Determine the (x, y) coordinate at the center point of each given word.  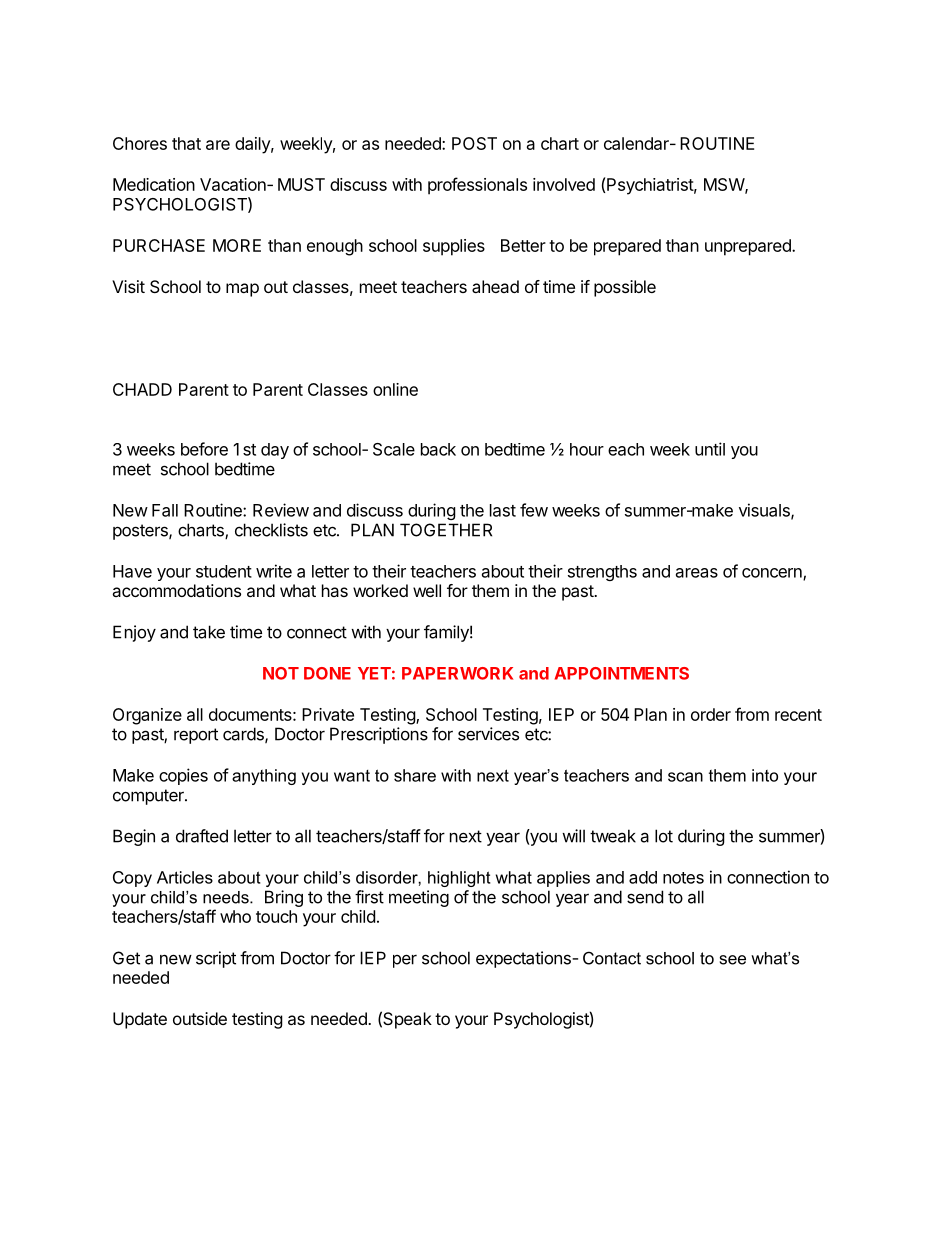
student (224, 571)
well (427, 590)
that (186, 143)
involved (564, 184)
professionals (477, 186)
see (733, 960)
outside (200, 1018)
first (369, 897)
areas (697, 573)
